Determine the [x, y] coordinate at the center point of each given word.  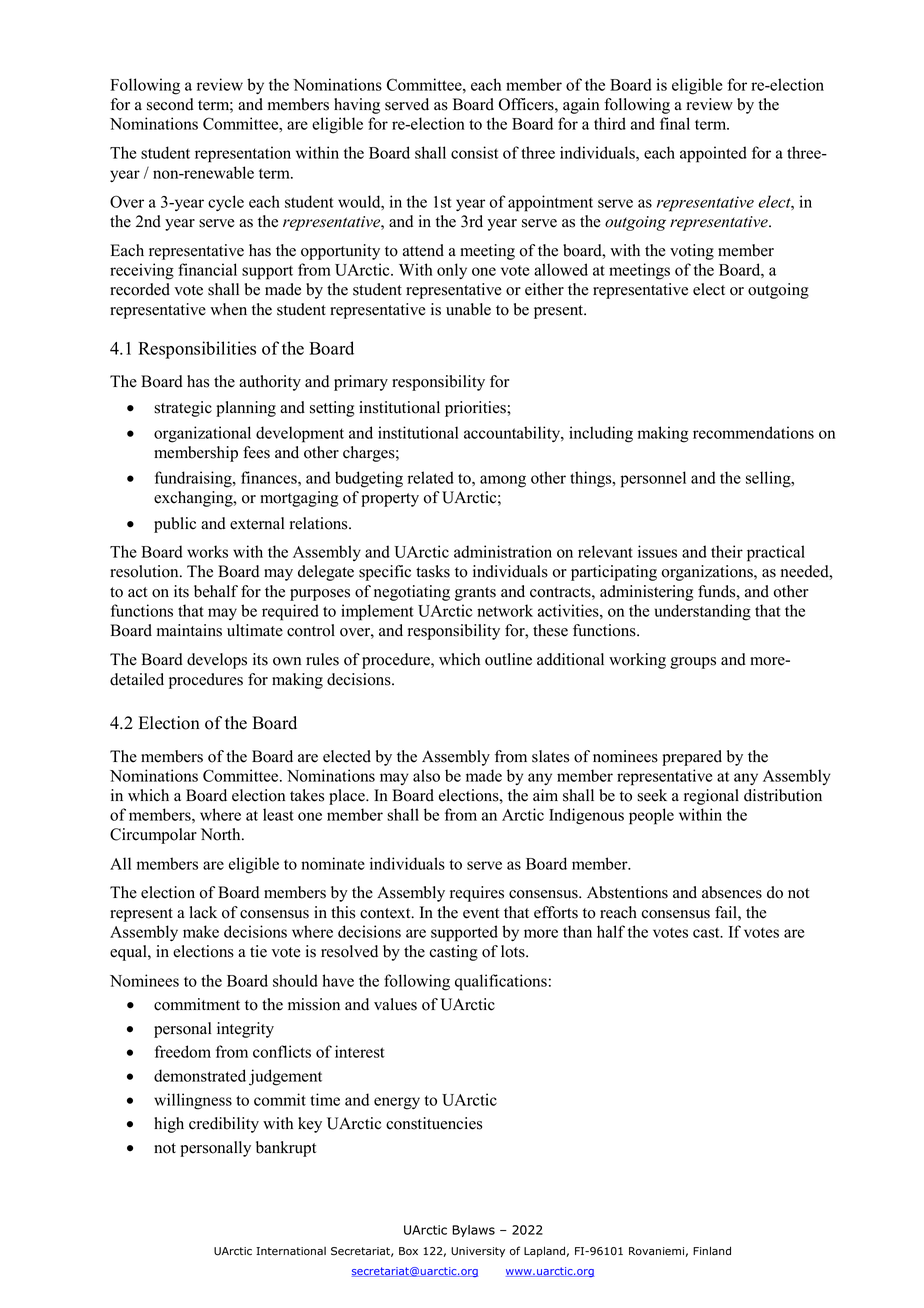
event [481, 913]
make [201, 931]
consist [474, 152]
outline [508, 659]
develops [217, 661]
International [291, 1251]
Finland [712, 1251]
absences [732, 892]
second [170, 104]
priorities [476, 409]
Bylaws [473, 1231]
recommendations [753, 432]
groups [693, 663]
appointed [713, 154]
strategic [183, 409]
